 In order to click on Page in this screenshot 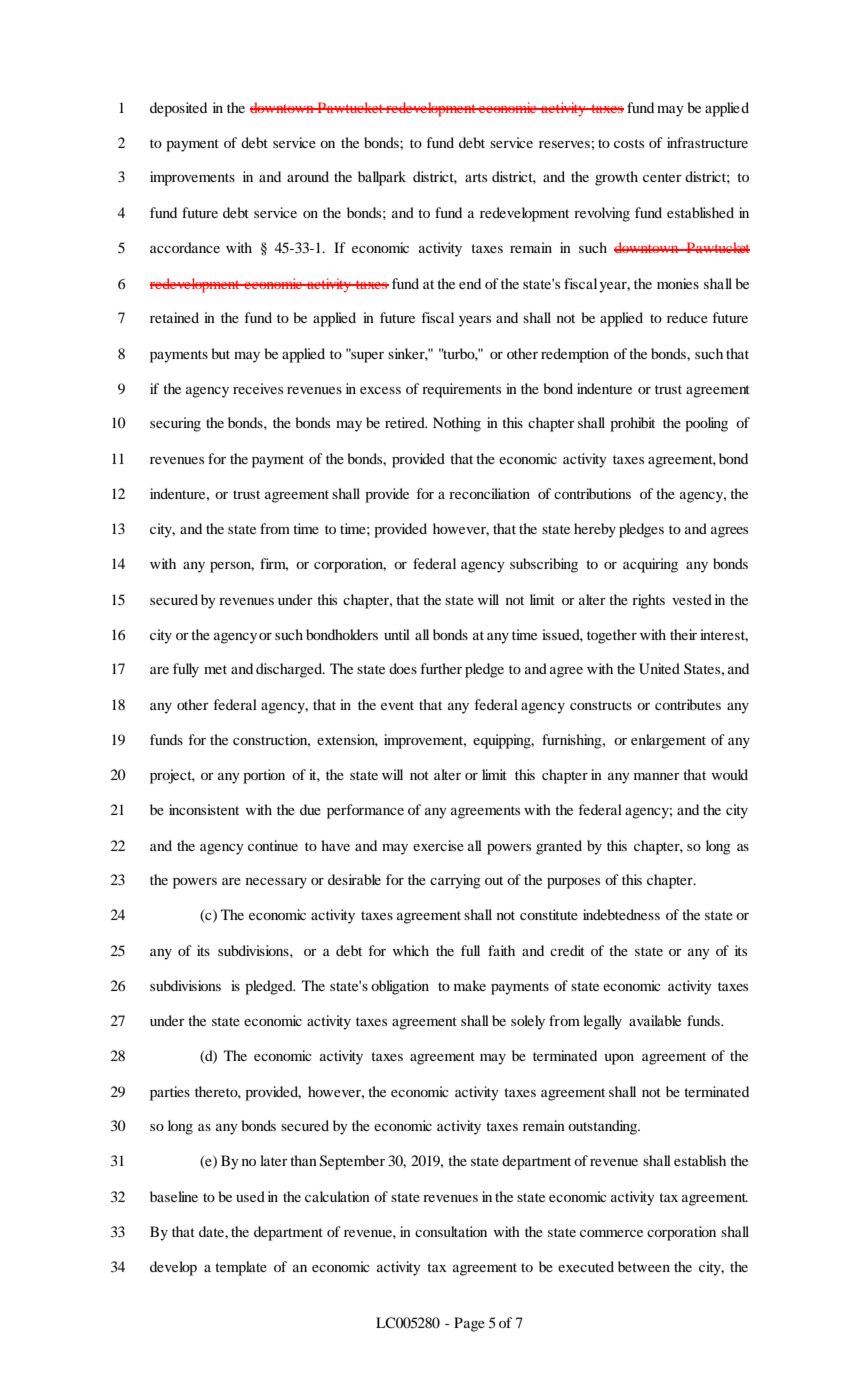, I will do `click(469, 1324)`.
